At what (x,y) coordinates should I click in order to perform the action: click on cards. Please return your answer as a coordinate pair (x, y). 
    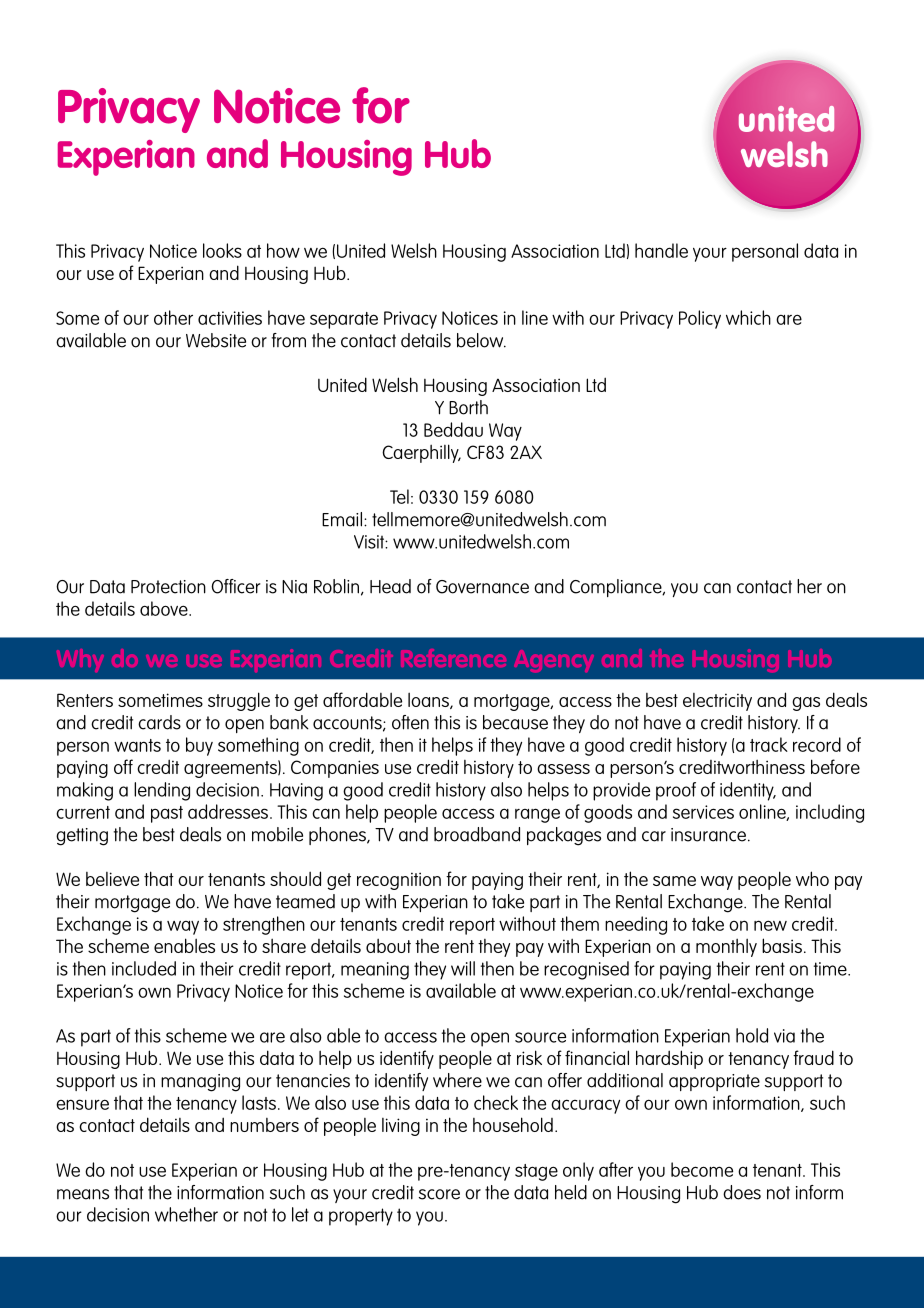
    Looking at the image, I should click on (159, 722).
